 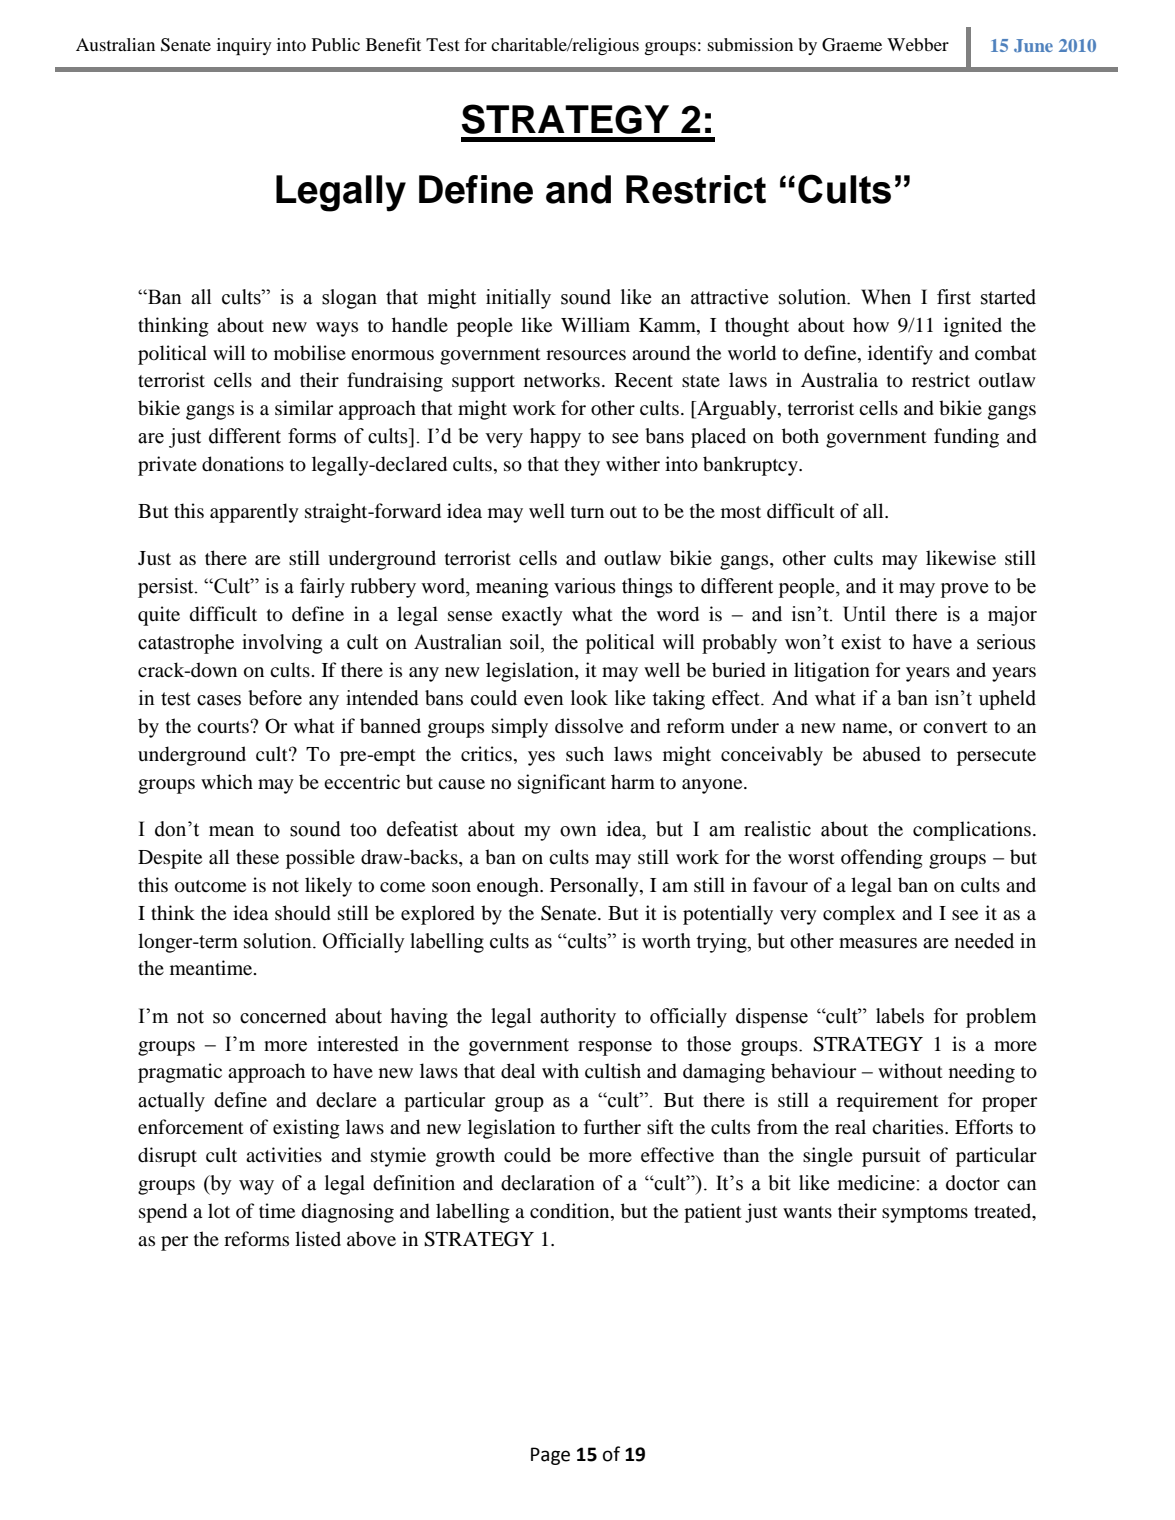 I want to click on concerned, so click(x=283, y=1016).
